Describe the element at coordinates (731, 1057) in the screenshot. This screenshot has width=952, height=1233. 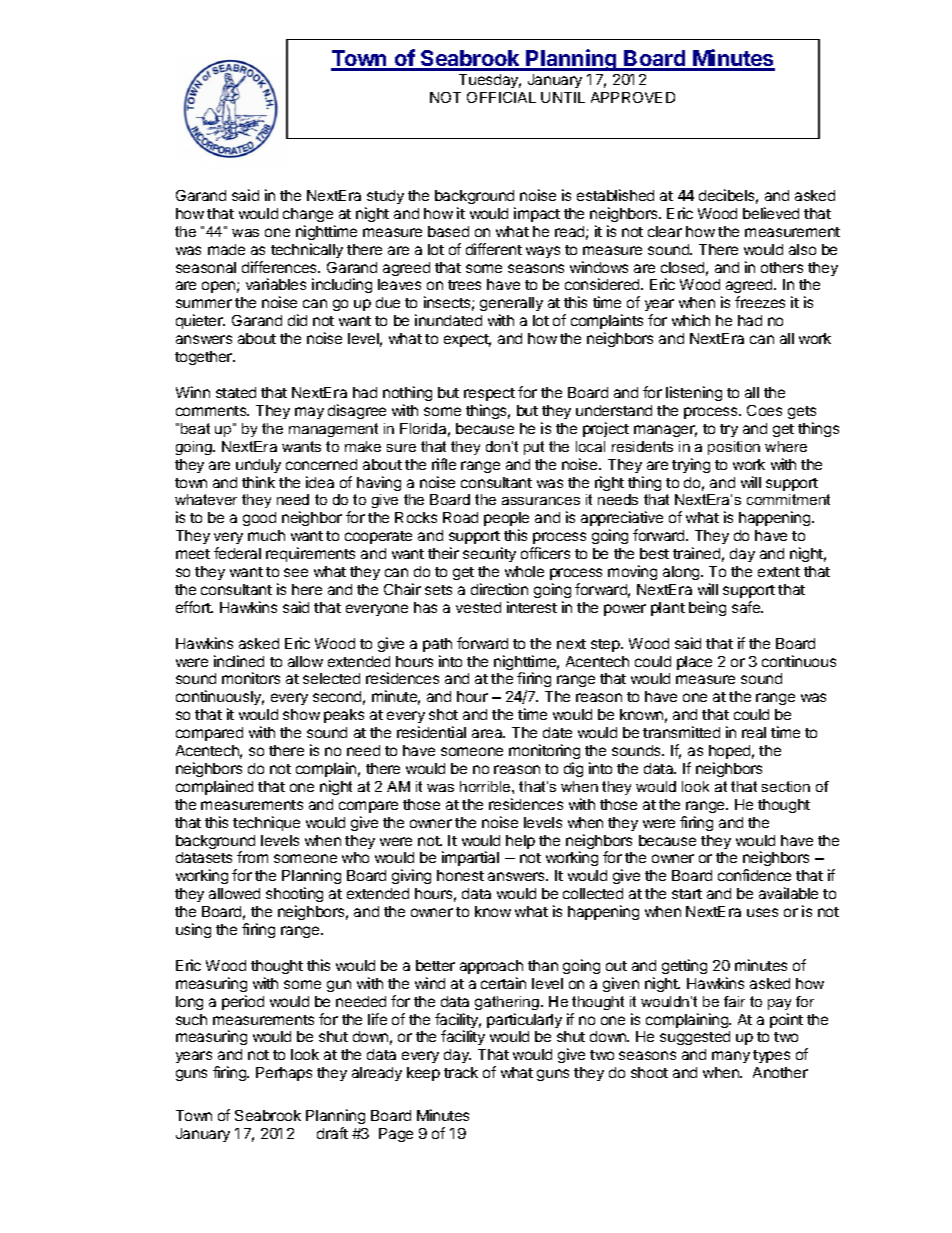
I see `many` at that location.
